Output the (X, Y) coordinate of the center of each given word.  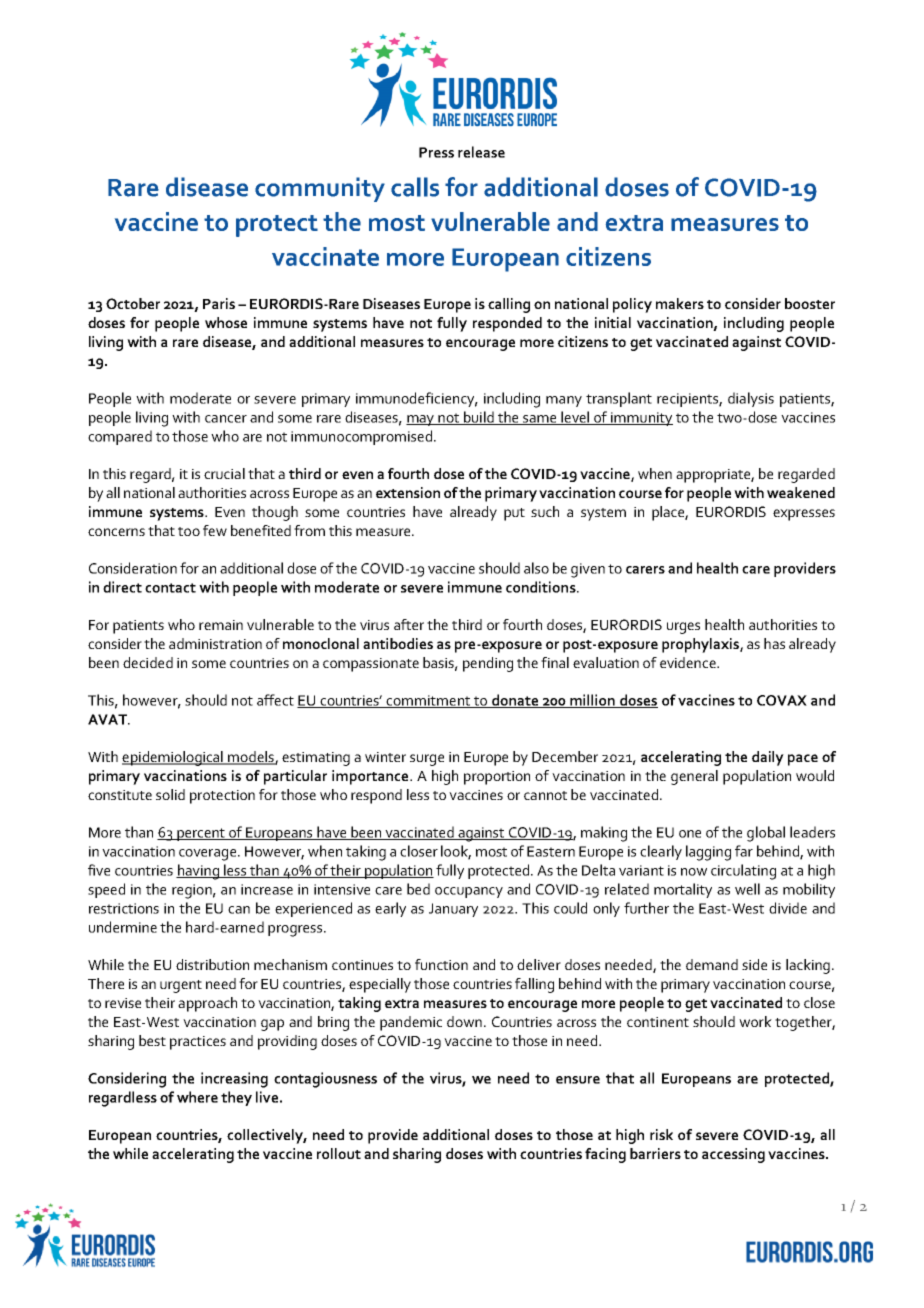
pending (488, 664)
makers (680, 303)
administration (215, 643)
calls (415, 187)
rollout (339, 1153)
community (320, 189)
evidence (689, 662)
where (197, 1097)
